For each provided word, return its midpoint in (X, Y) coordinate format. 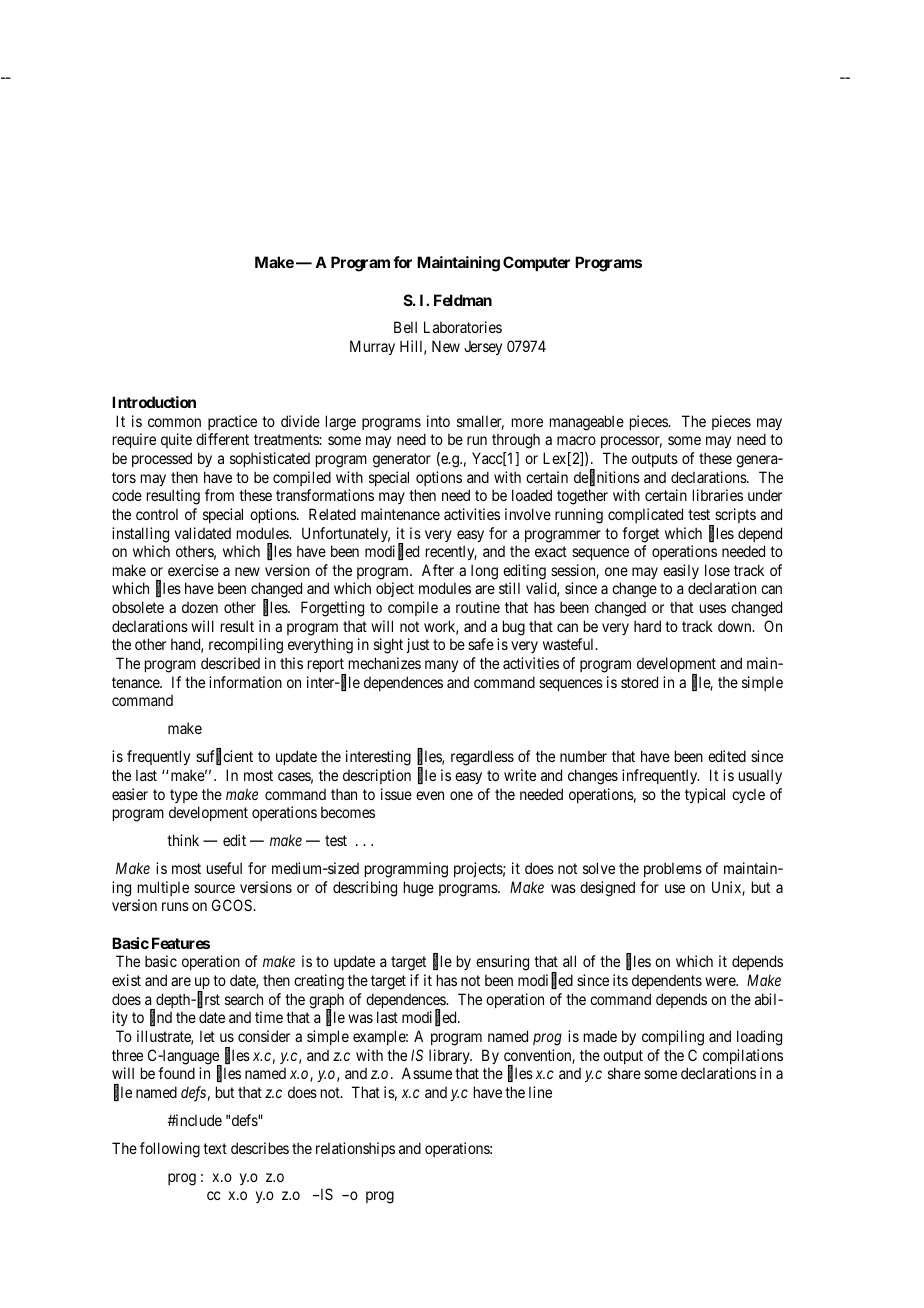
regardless (482, 758)
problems (673, 869)
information (245, 682)
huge (419, 889)
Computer (536, 263)
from (219, 495)
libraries (718, 495)
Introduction (154, 402)
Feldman (463, 300)
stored (639, 682)
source (214, 888)
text (215, 1148)
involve (528, 514)
